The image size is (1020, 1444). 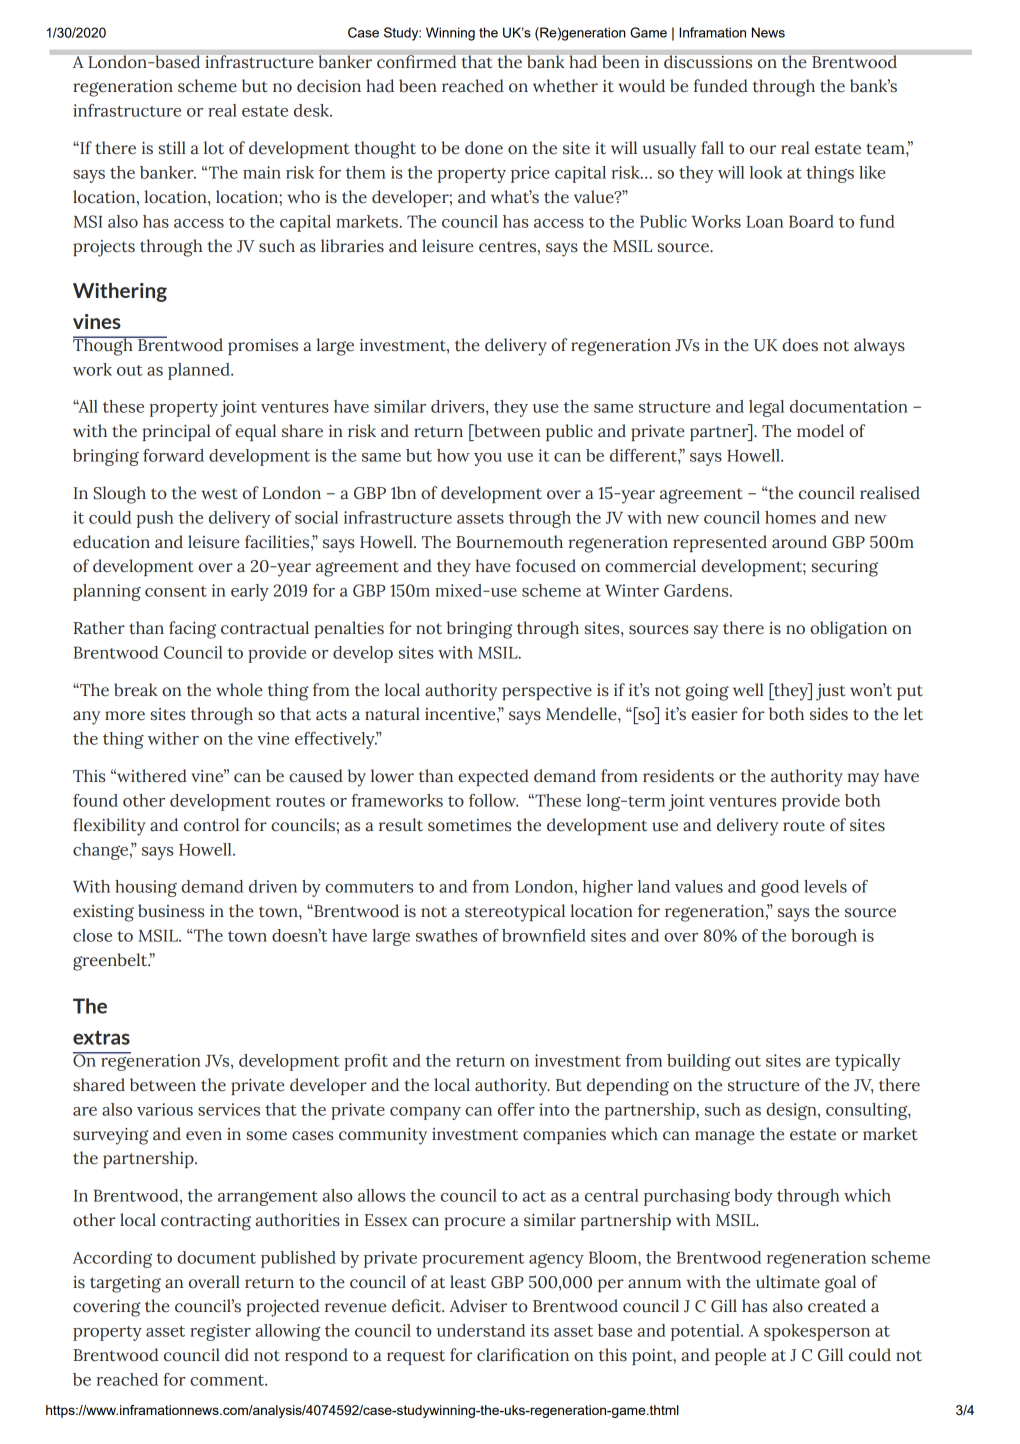 I want to click on whole, so click(x=239, y=690).
